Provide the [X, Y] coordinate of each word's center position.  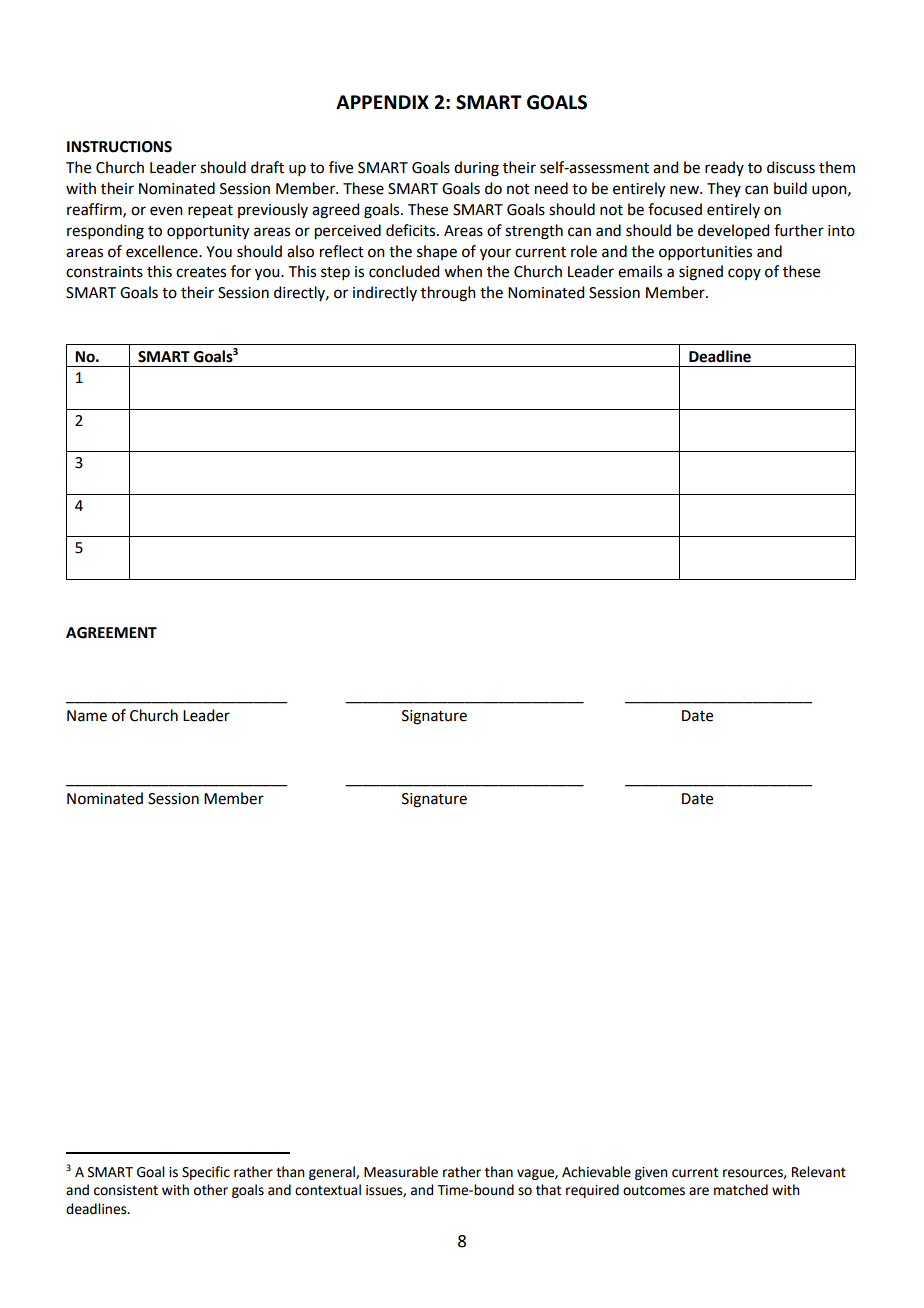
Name [87, 716]
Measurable [401, 1172]
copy [744, 274]
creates [201, 272]
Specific [206, 1173]
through [448, 294]
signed [701, 273]
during [476, 169]
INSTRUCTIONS [119, 147]
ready [724, 168]
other [211, 1190]
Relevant [819, 1172]
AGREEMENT [111, 633]
